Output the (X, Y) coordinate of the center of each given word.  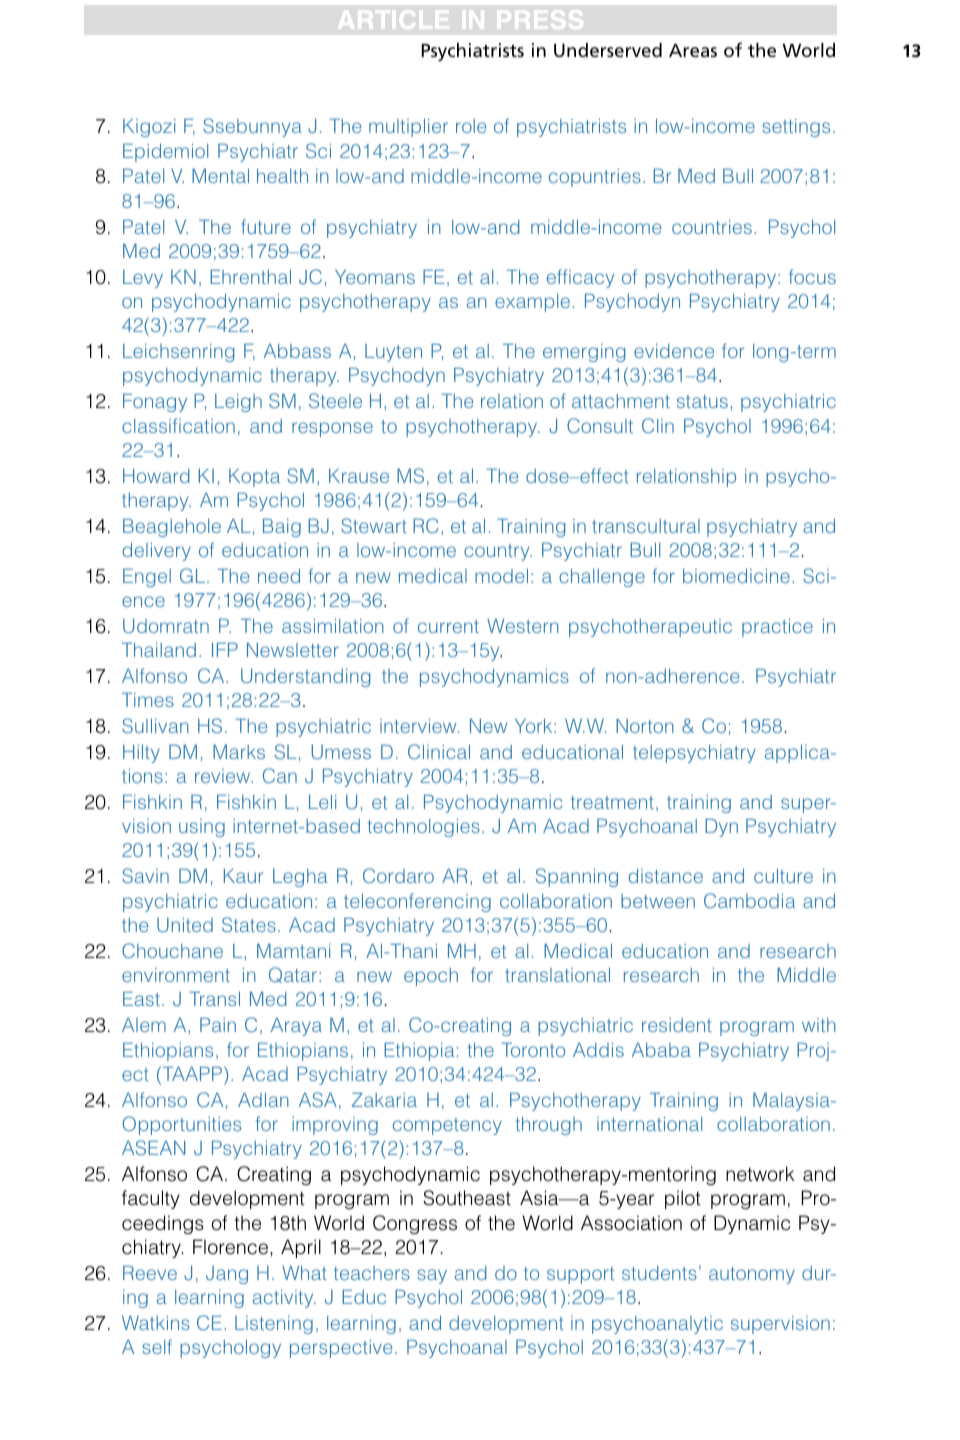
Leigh (238, 403)
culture (783, 875)
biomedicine (736, 575)
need (279, 575)
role (471, 126)
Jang (227, 1275)
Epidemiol (165, 152)
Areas (693, 50)
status (702, 401)
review (224, 776)
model (501, 575)
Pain (218, 1024)
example (532, 303)
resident (677, 1025)
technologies (423, 827)
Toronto (533, 1049)
